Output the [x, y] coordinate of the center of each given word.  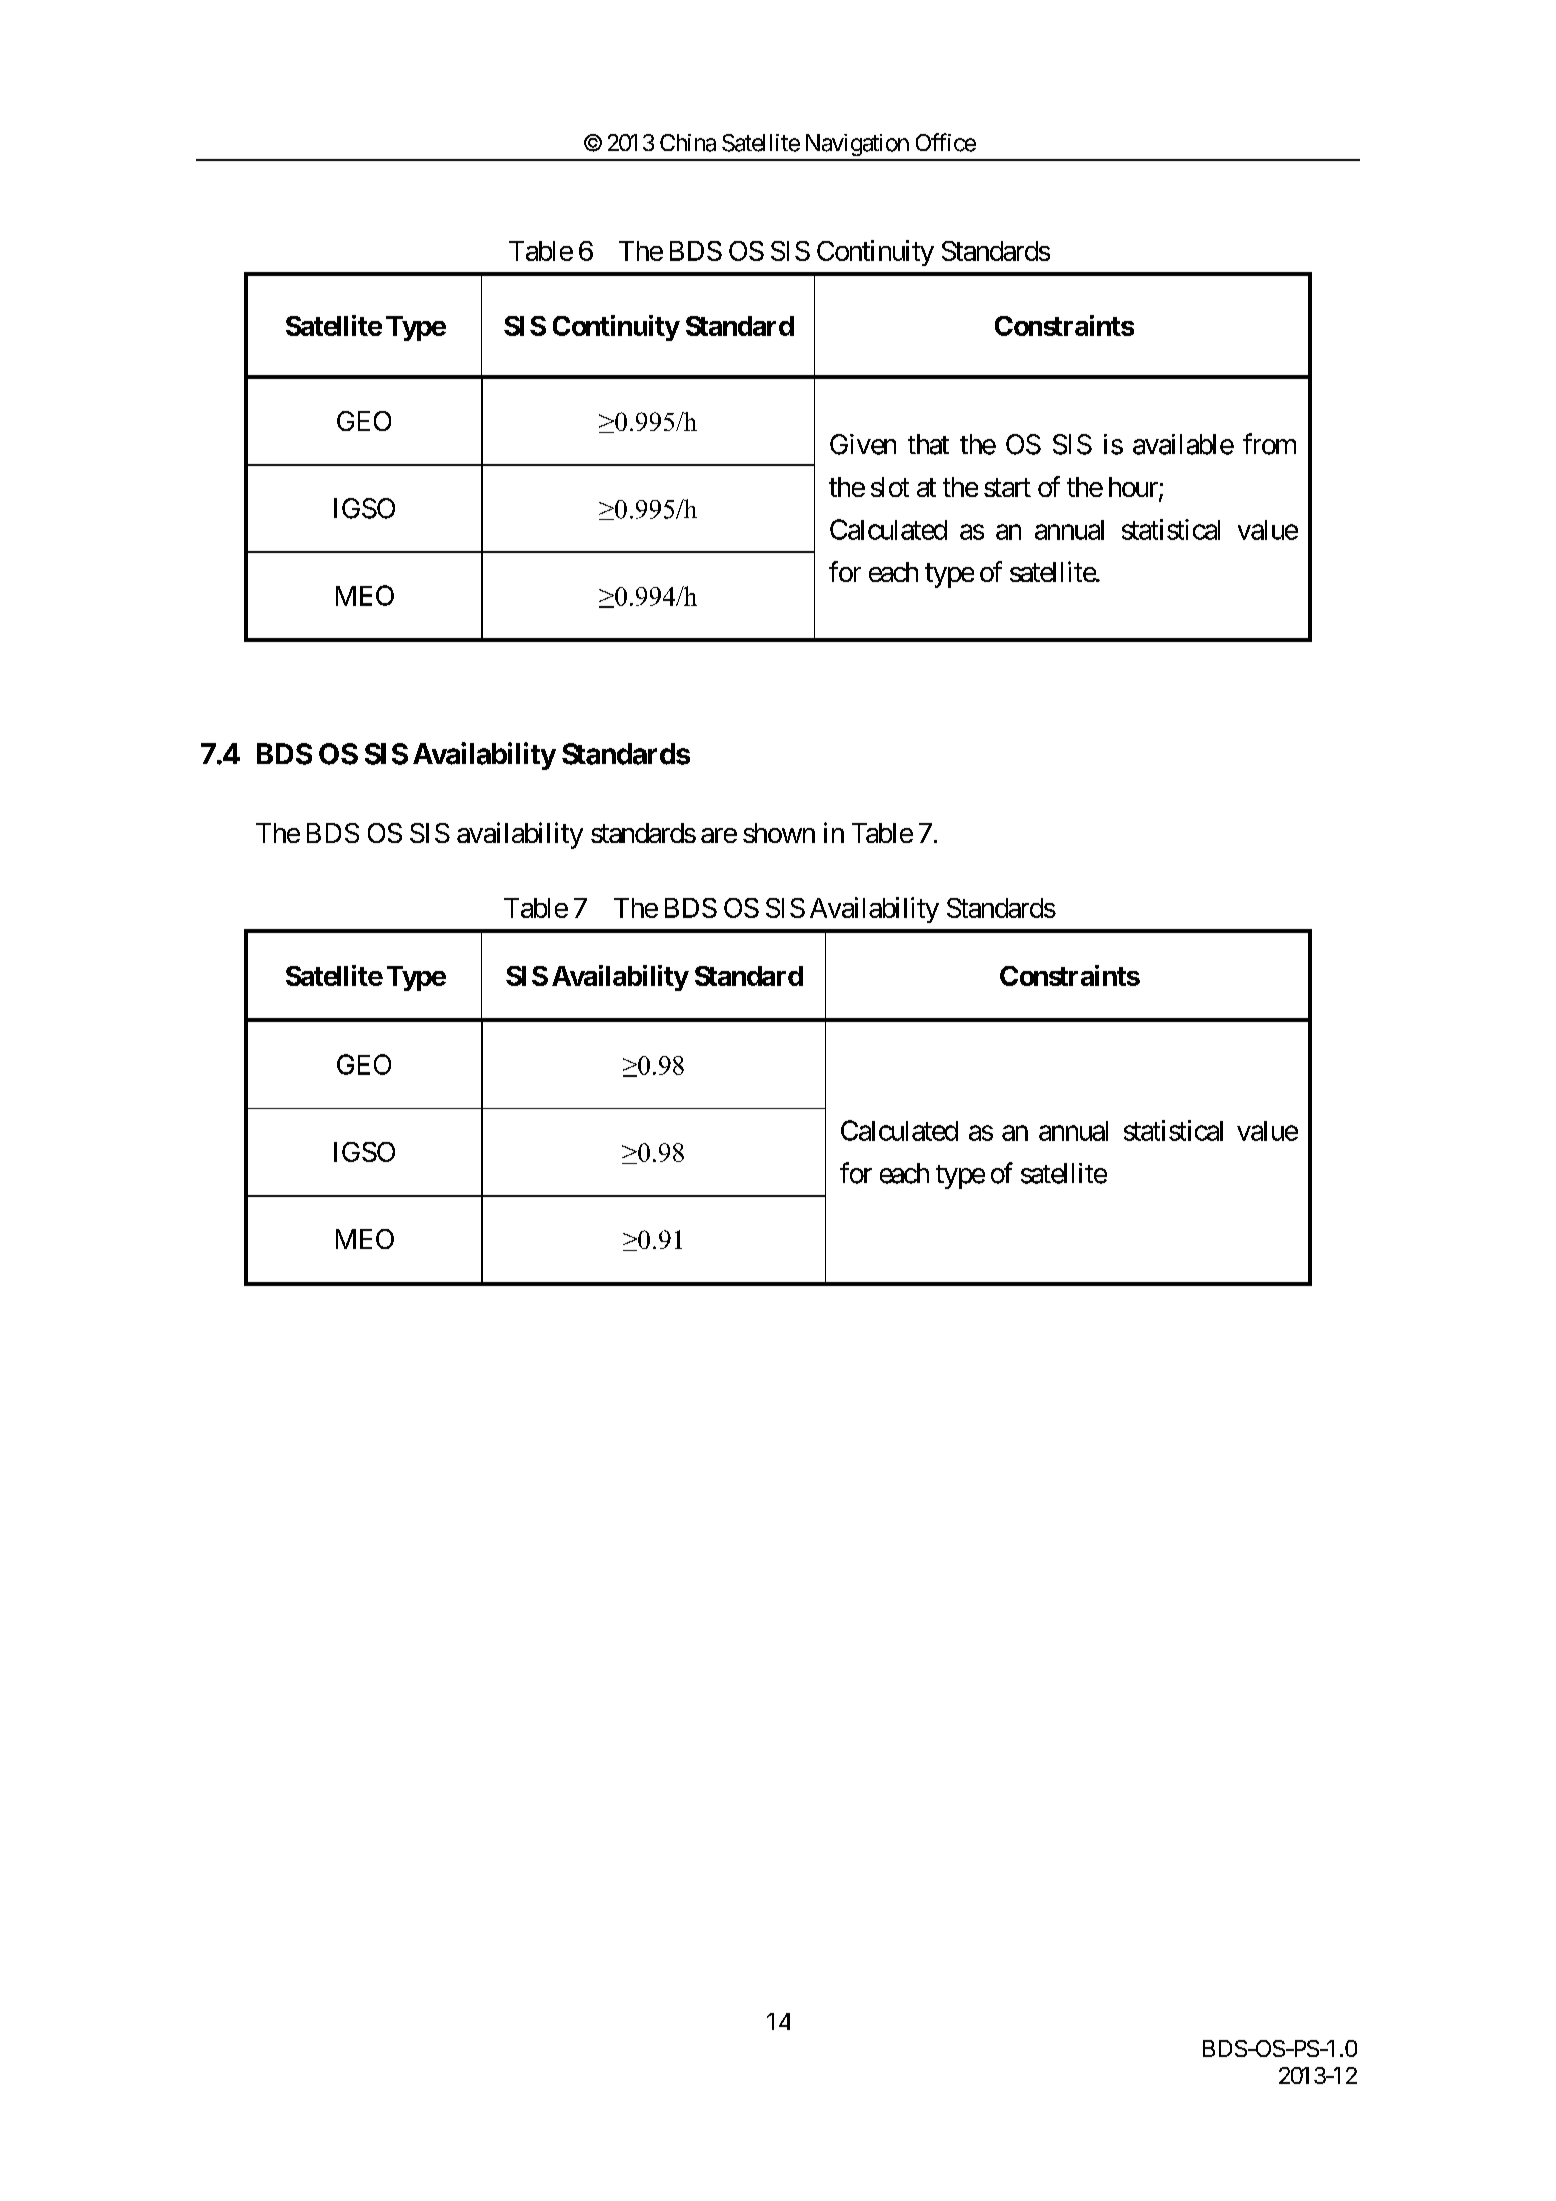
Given [863, 444]
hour [1134, 488]
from [1269, 444]
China [688, 143]
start [1007, 488]
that [928, 444]
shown [779, 833]
